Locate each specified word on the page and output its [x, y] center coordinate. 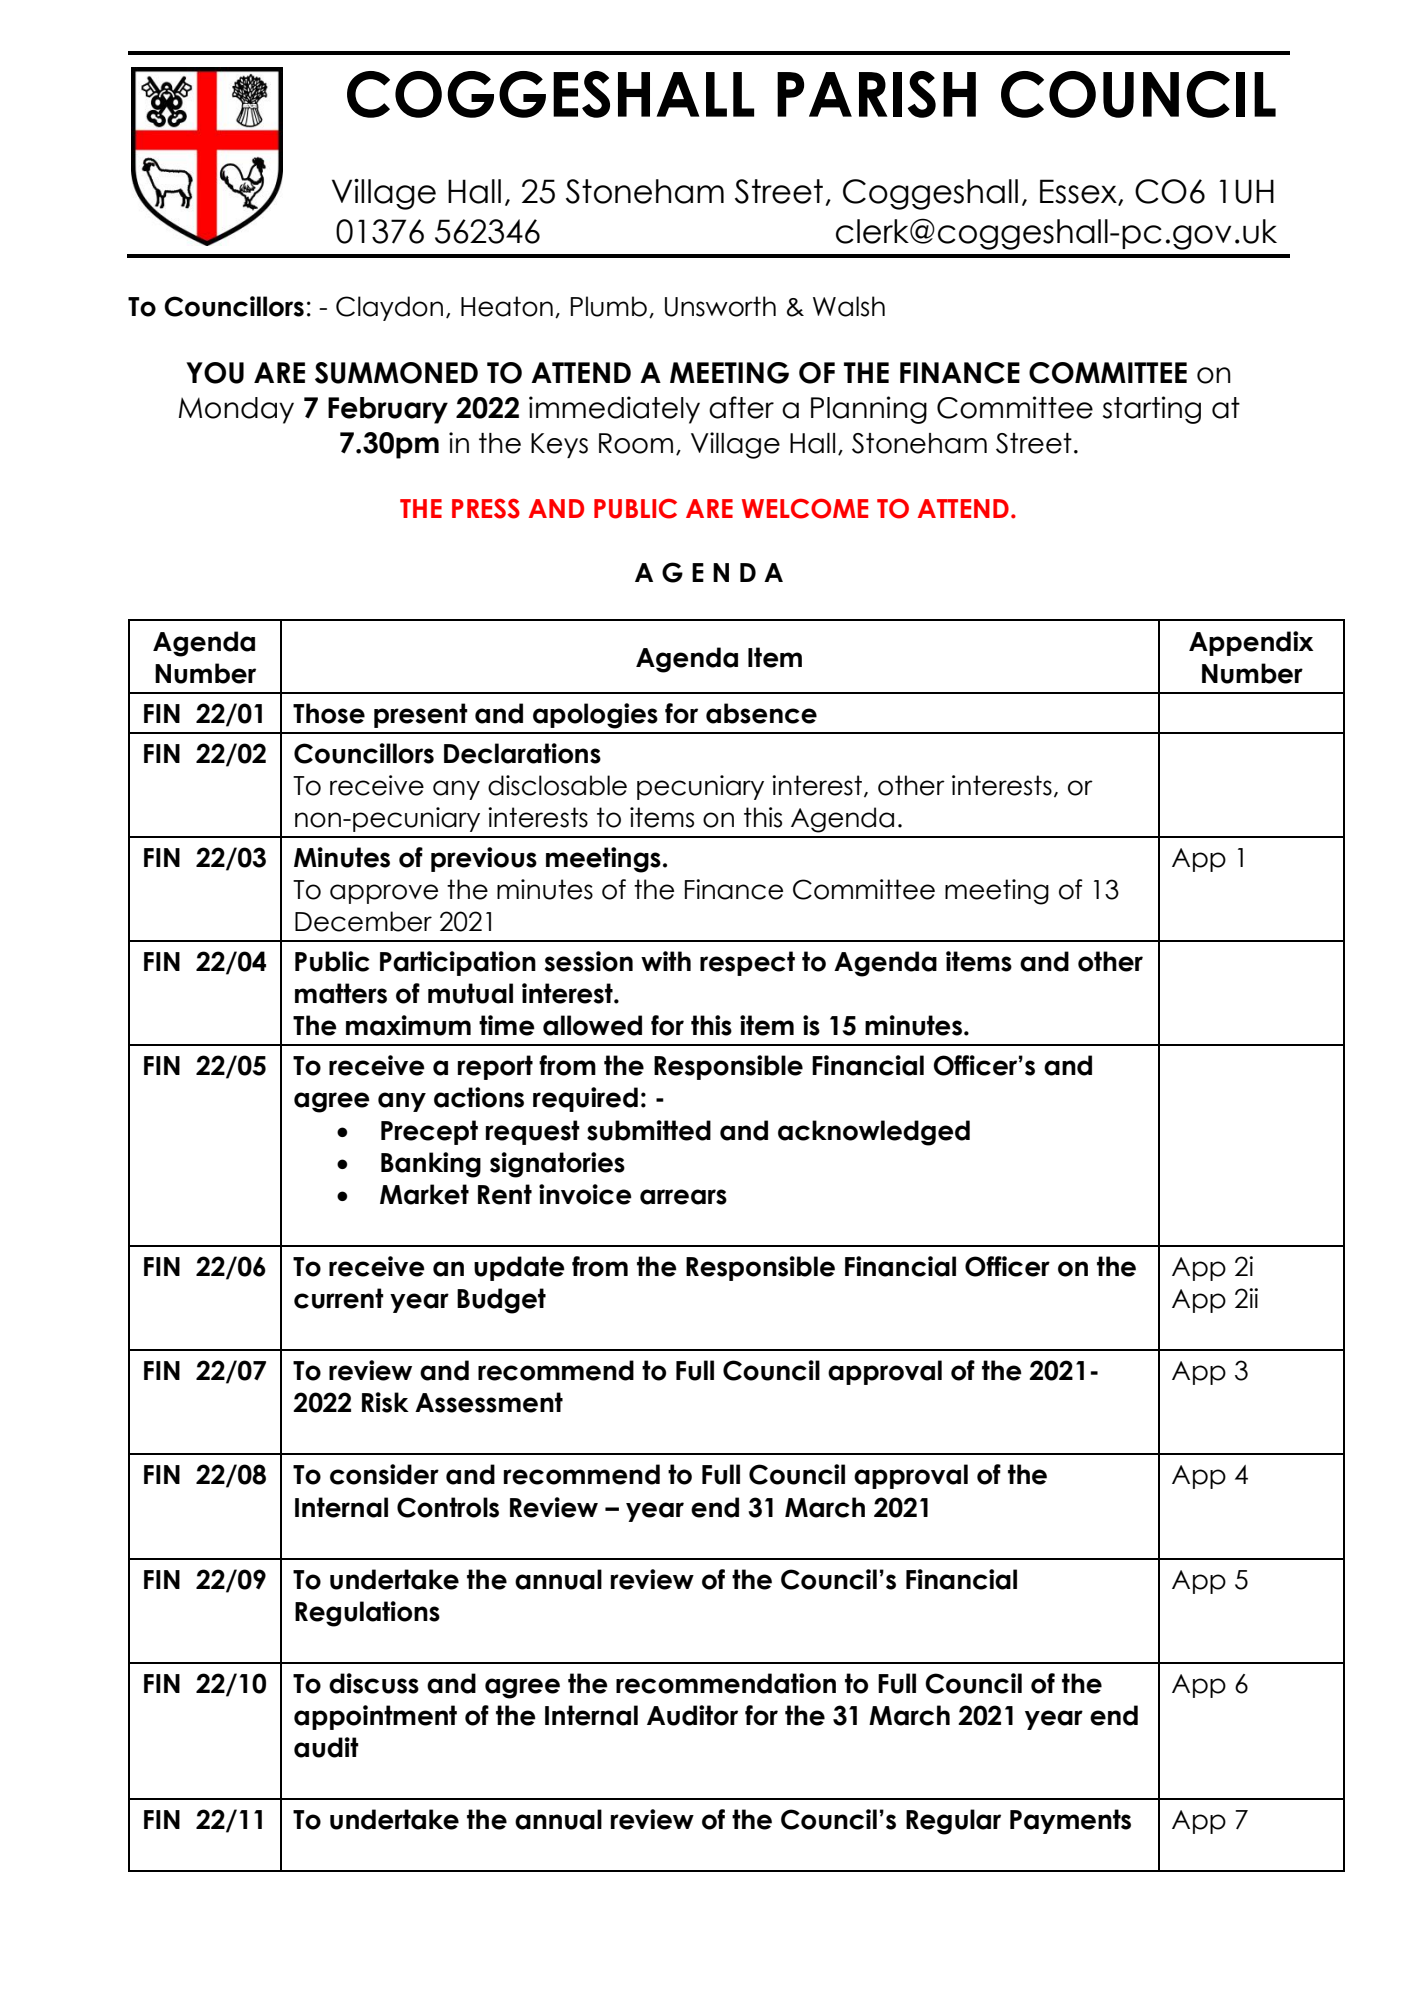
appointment [375, 1717]
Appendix [1251, 643]
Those [329, 713]
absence [761, 713]
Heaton [507, 306]
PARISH [876, 94]
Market [424, 1194]
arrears [683, 1197]
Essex [1079, 192]
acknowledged [874, 1133]
